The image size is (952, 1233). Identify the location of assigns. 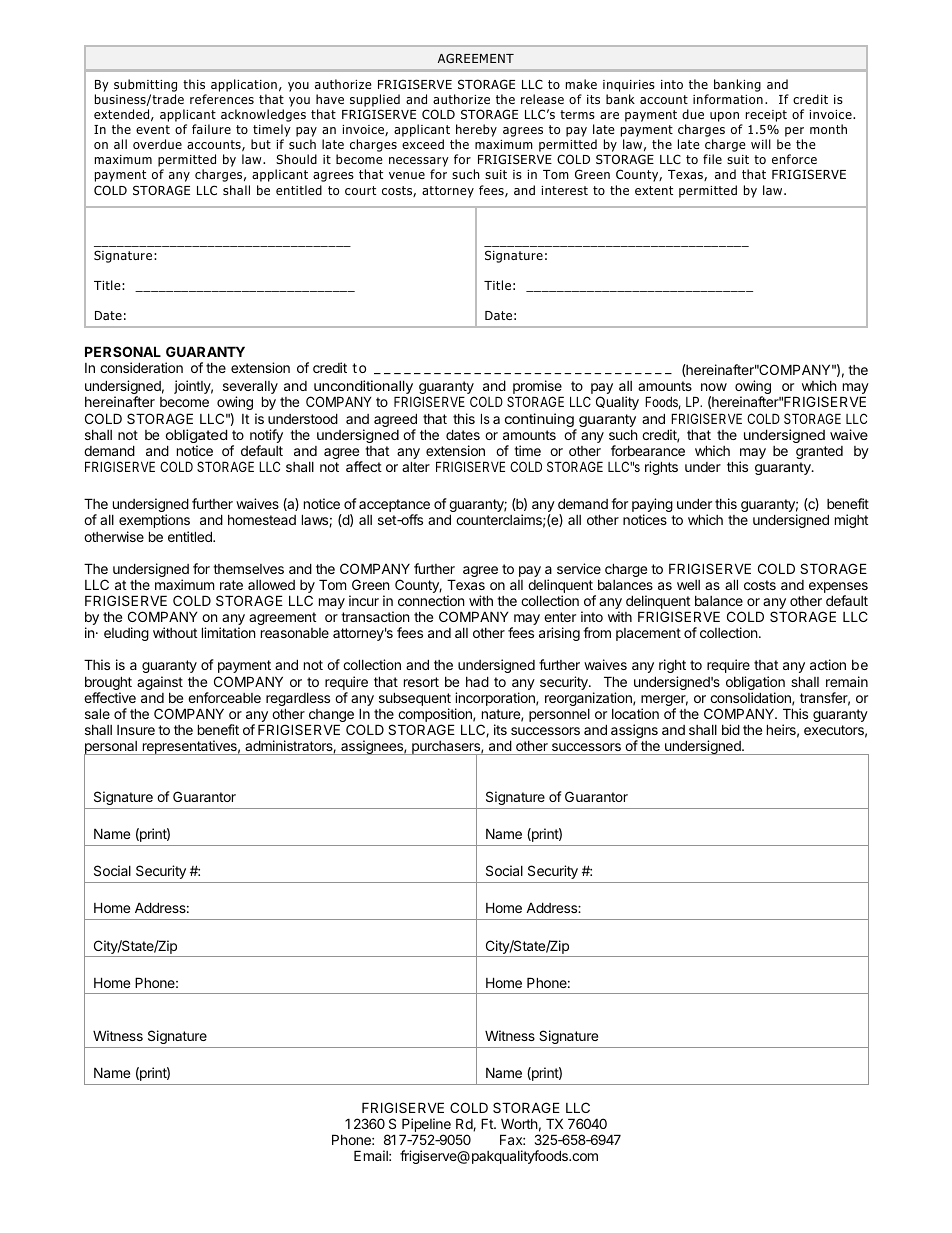
(634, 732).
